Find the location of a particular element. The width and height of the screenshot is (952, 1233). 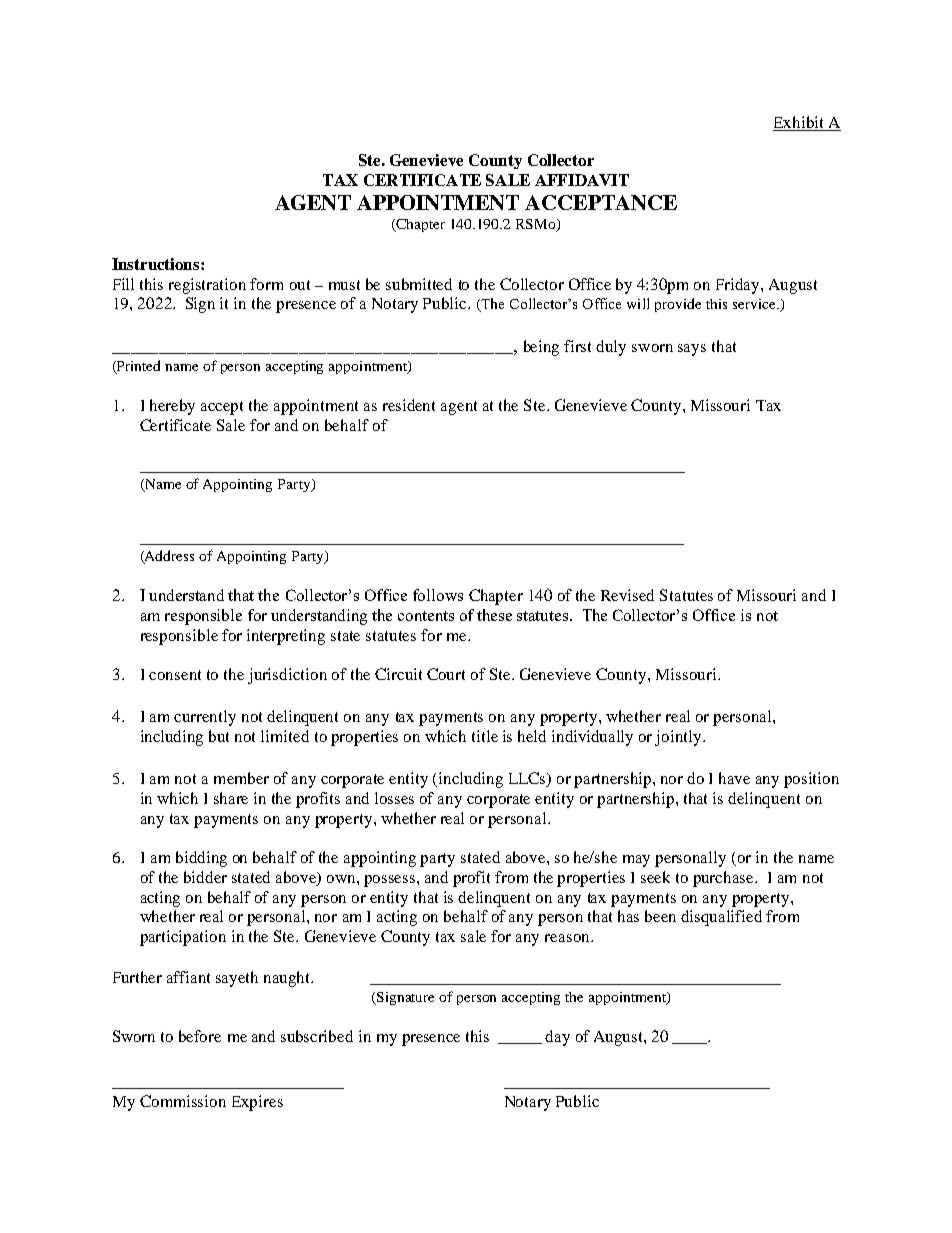

Exhibit is located at coordinates (799, 123).
